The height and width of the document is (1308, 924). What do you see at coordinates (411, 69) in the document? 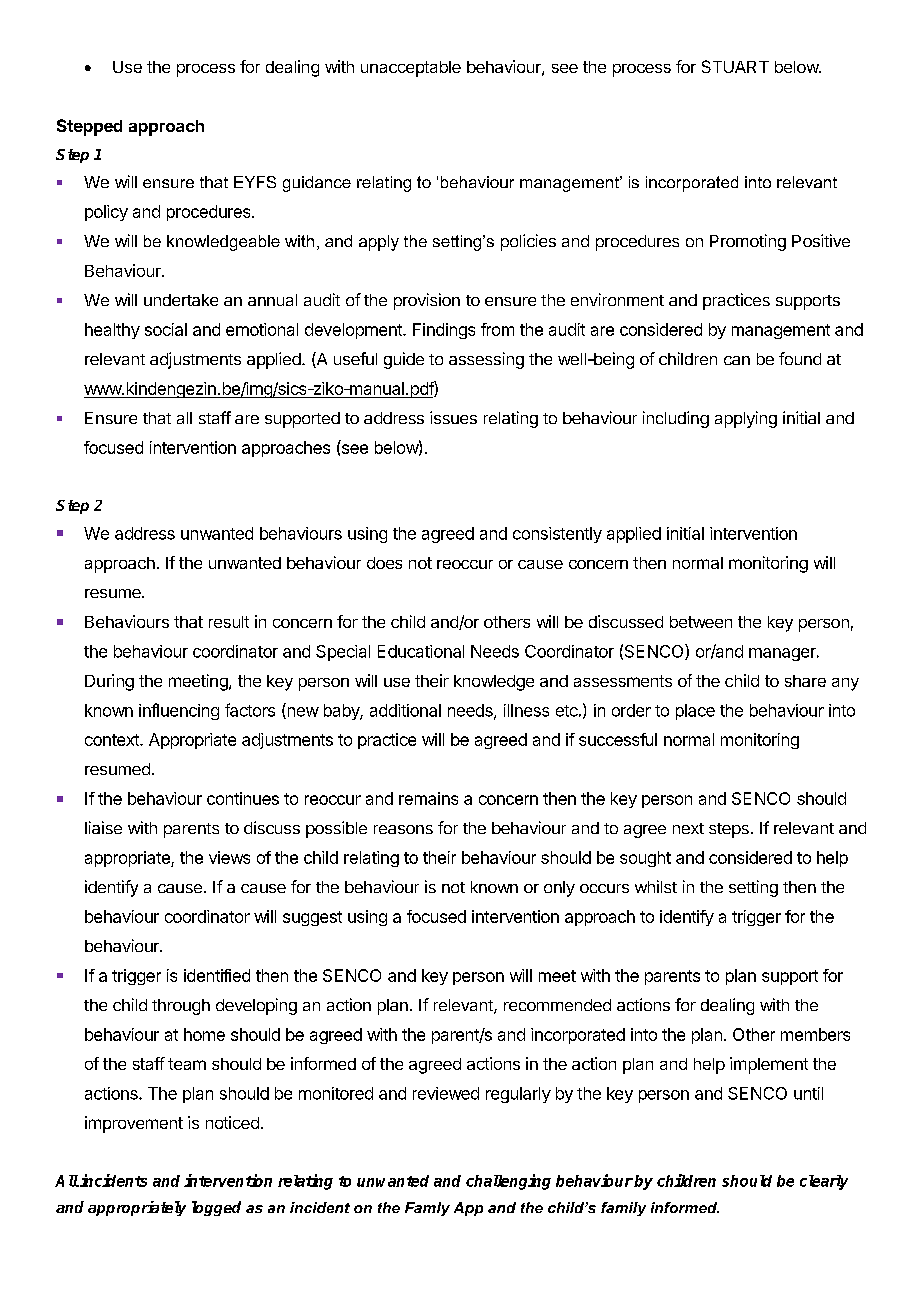
I see `unacceptable` at bounding box center [411, 69].
